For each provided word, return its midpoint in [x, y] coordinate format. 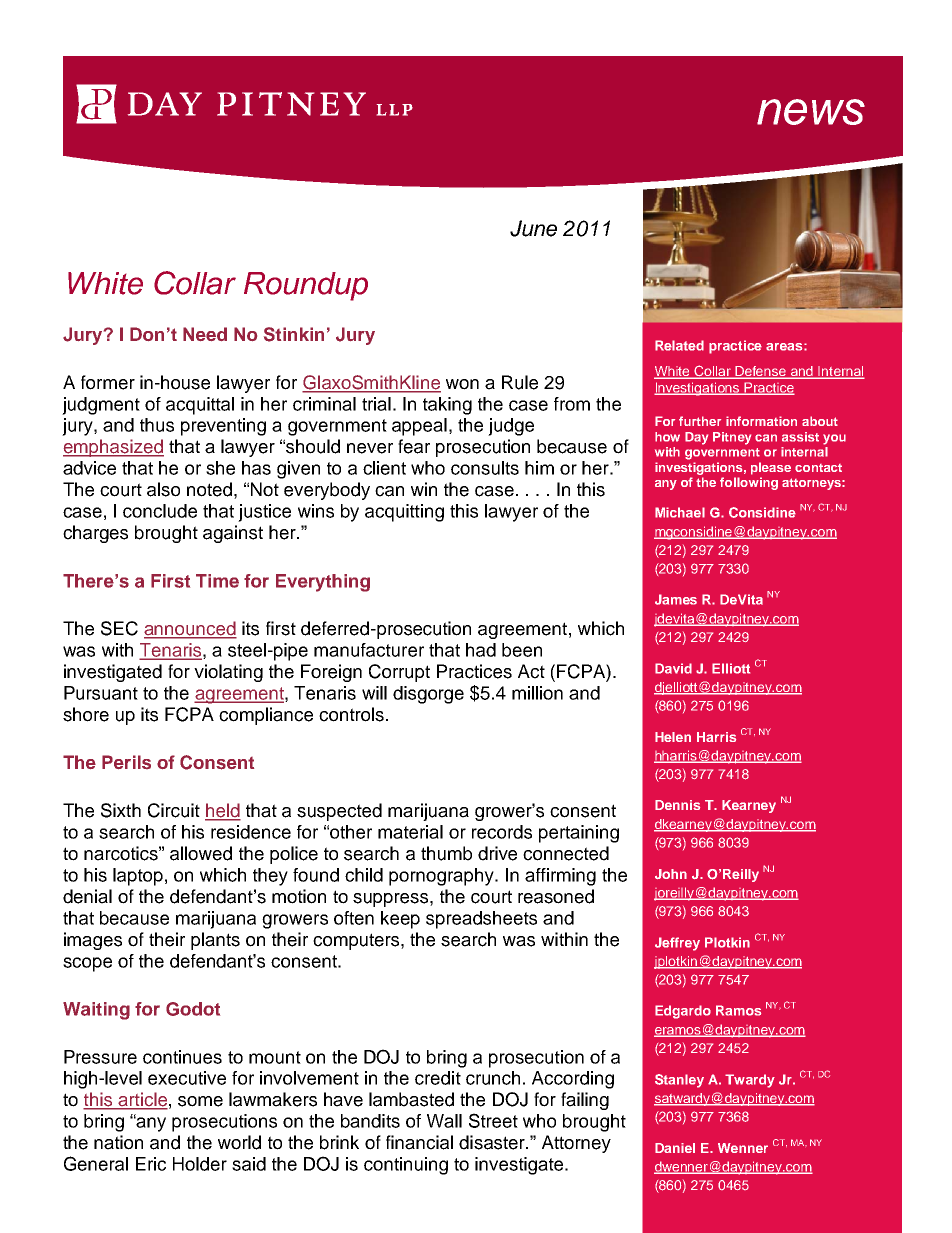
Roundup [306, 286]
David [673, 668]
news [811, 112]
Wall [444, 1121]
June [533, 228]
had [481, 650]
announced [190, 629]
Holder [200, 1164]
